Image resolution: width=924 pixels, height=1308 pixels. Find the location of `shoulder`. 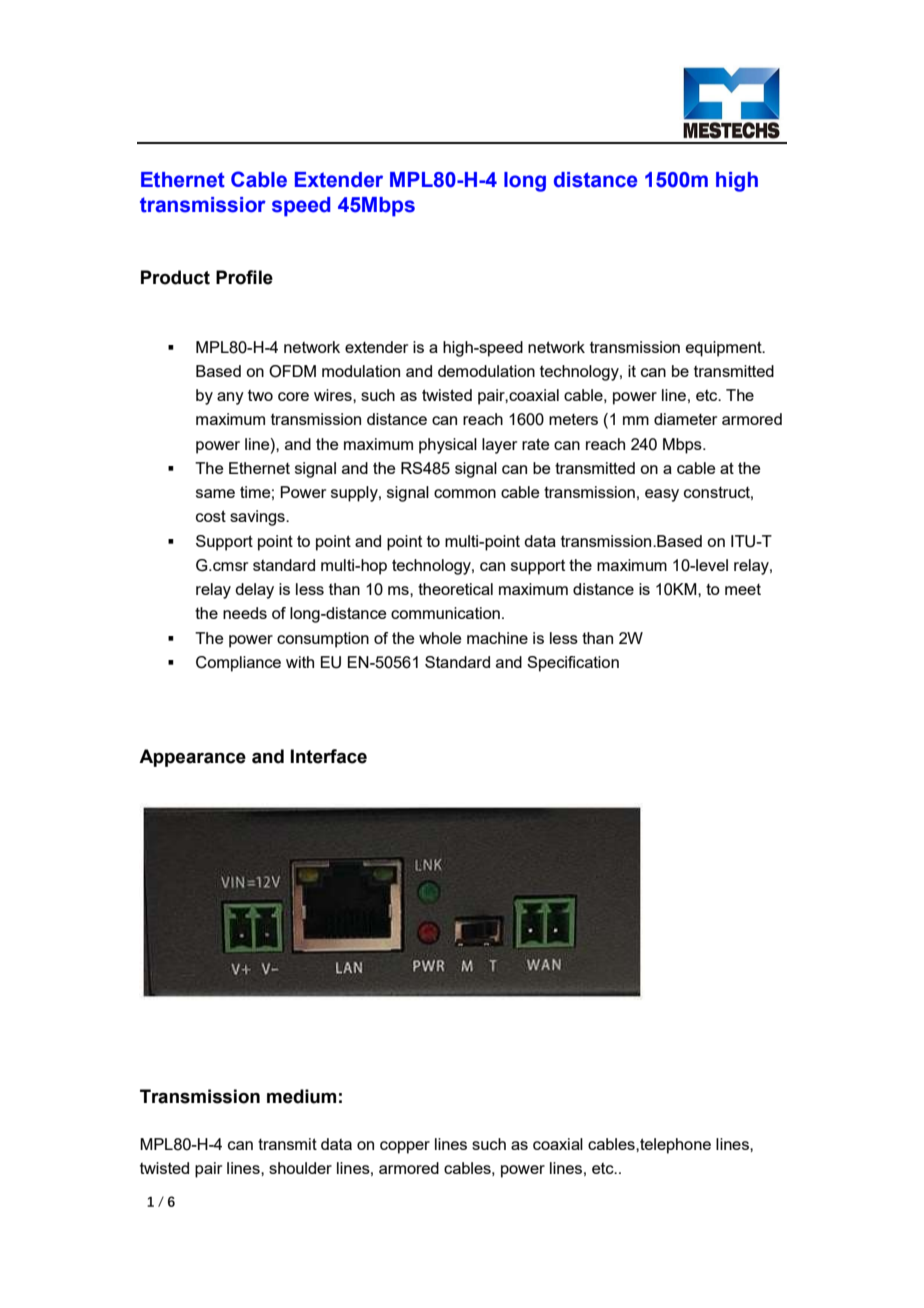

shoulder is located at coordinates (300, 1168).
